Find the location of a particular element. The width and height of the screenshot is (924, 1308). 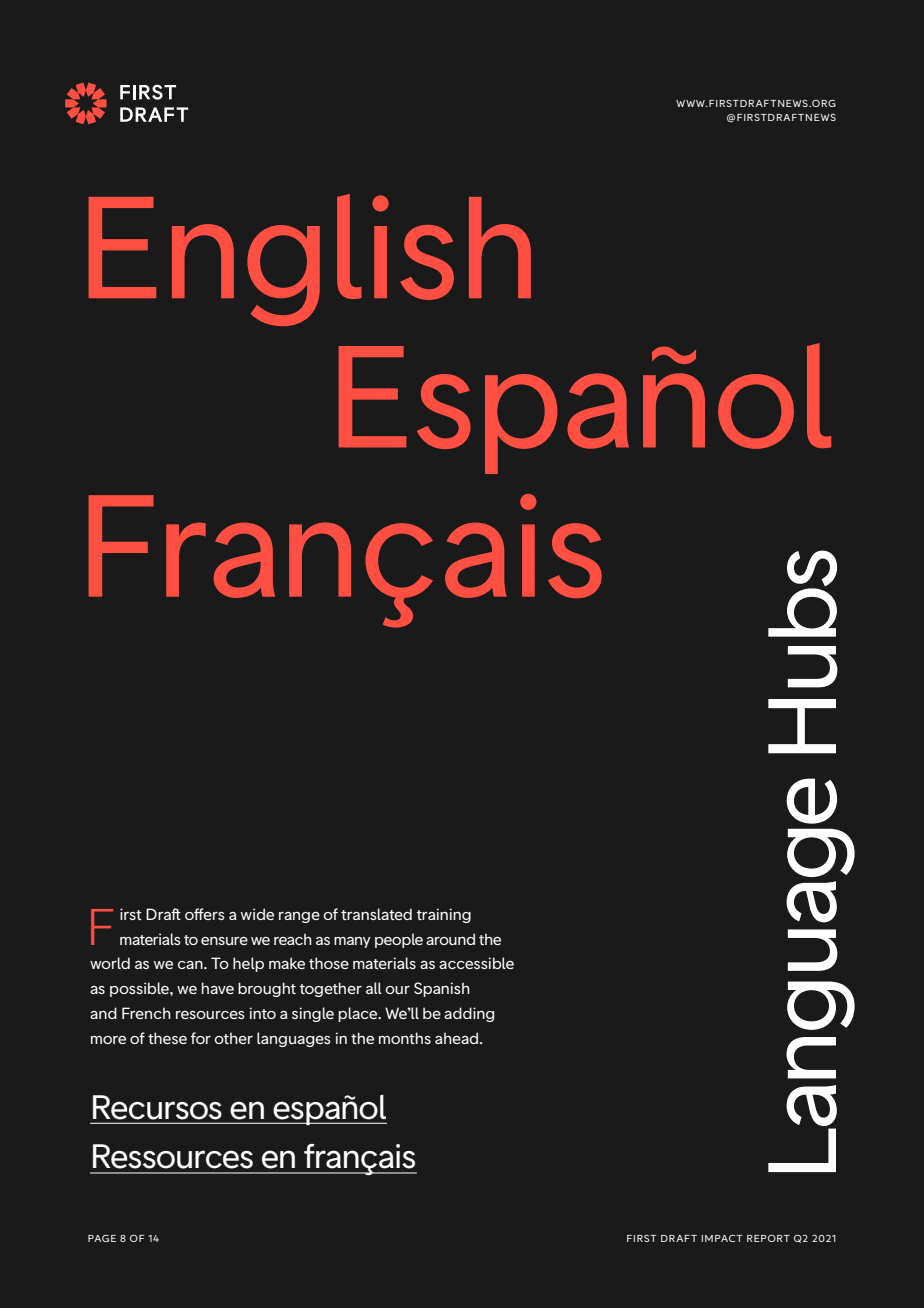

offers is located at coordinates (205, 914).
